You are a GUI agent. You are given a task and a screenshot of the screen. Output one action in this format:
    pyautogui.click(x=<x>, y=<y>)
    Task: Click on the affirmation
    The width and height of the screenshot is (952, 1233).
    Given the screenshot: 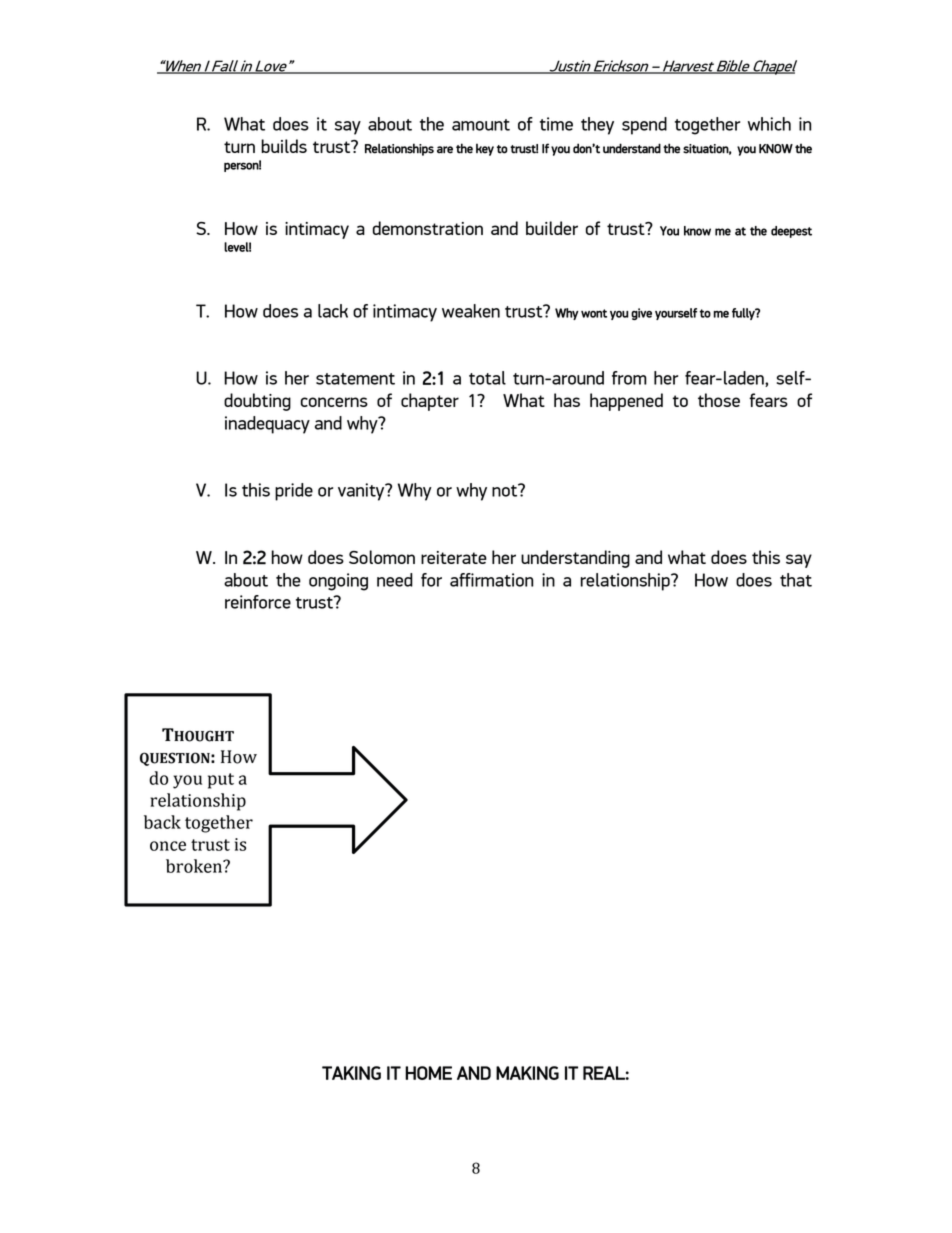 What is the action you would take?
    pyautogui.click(x=491, y=580)
